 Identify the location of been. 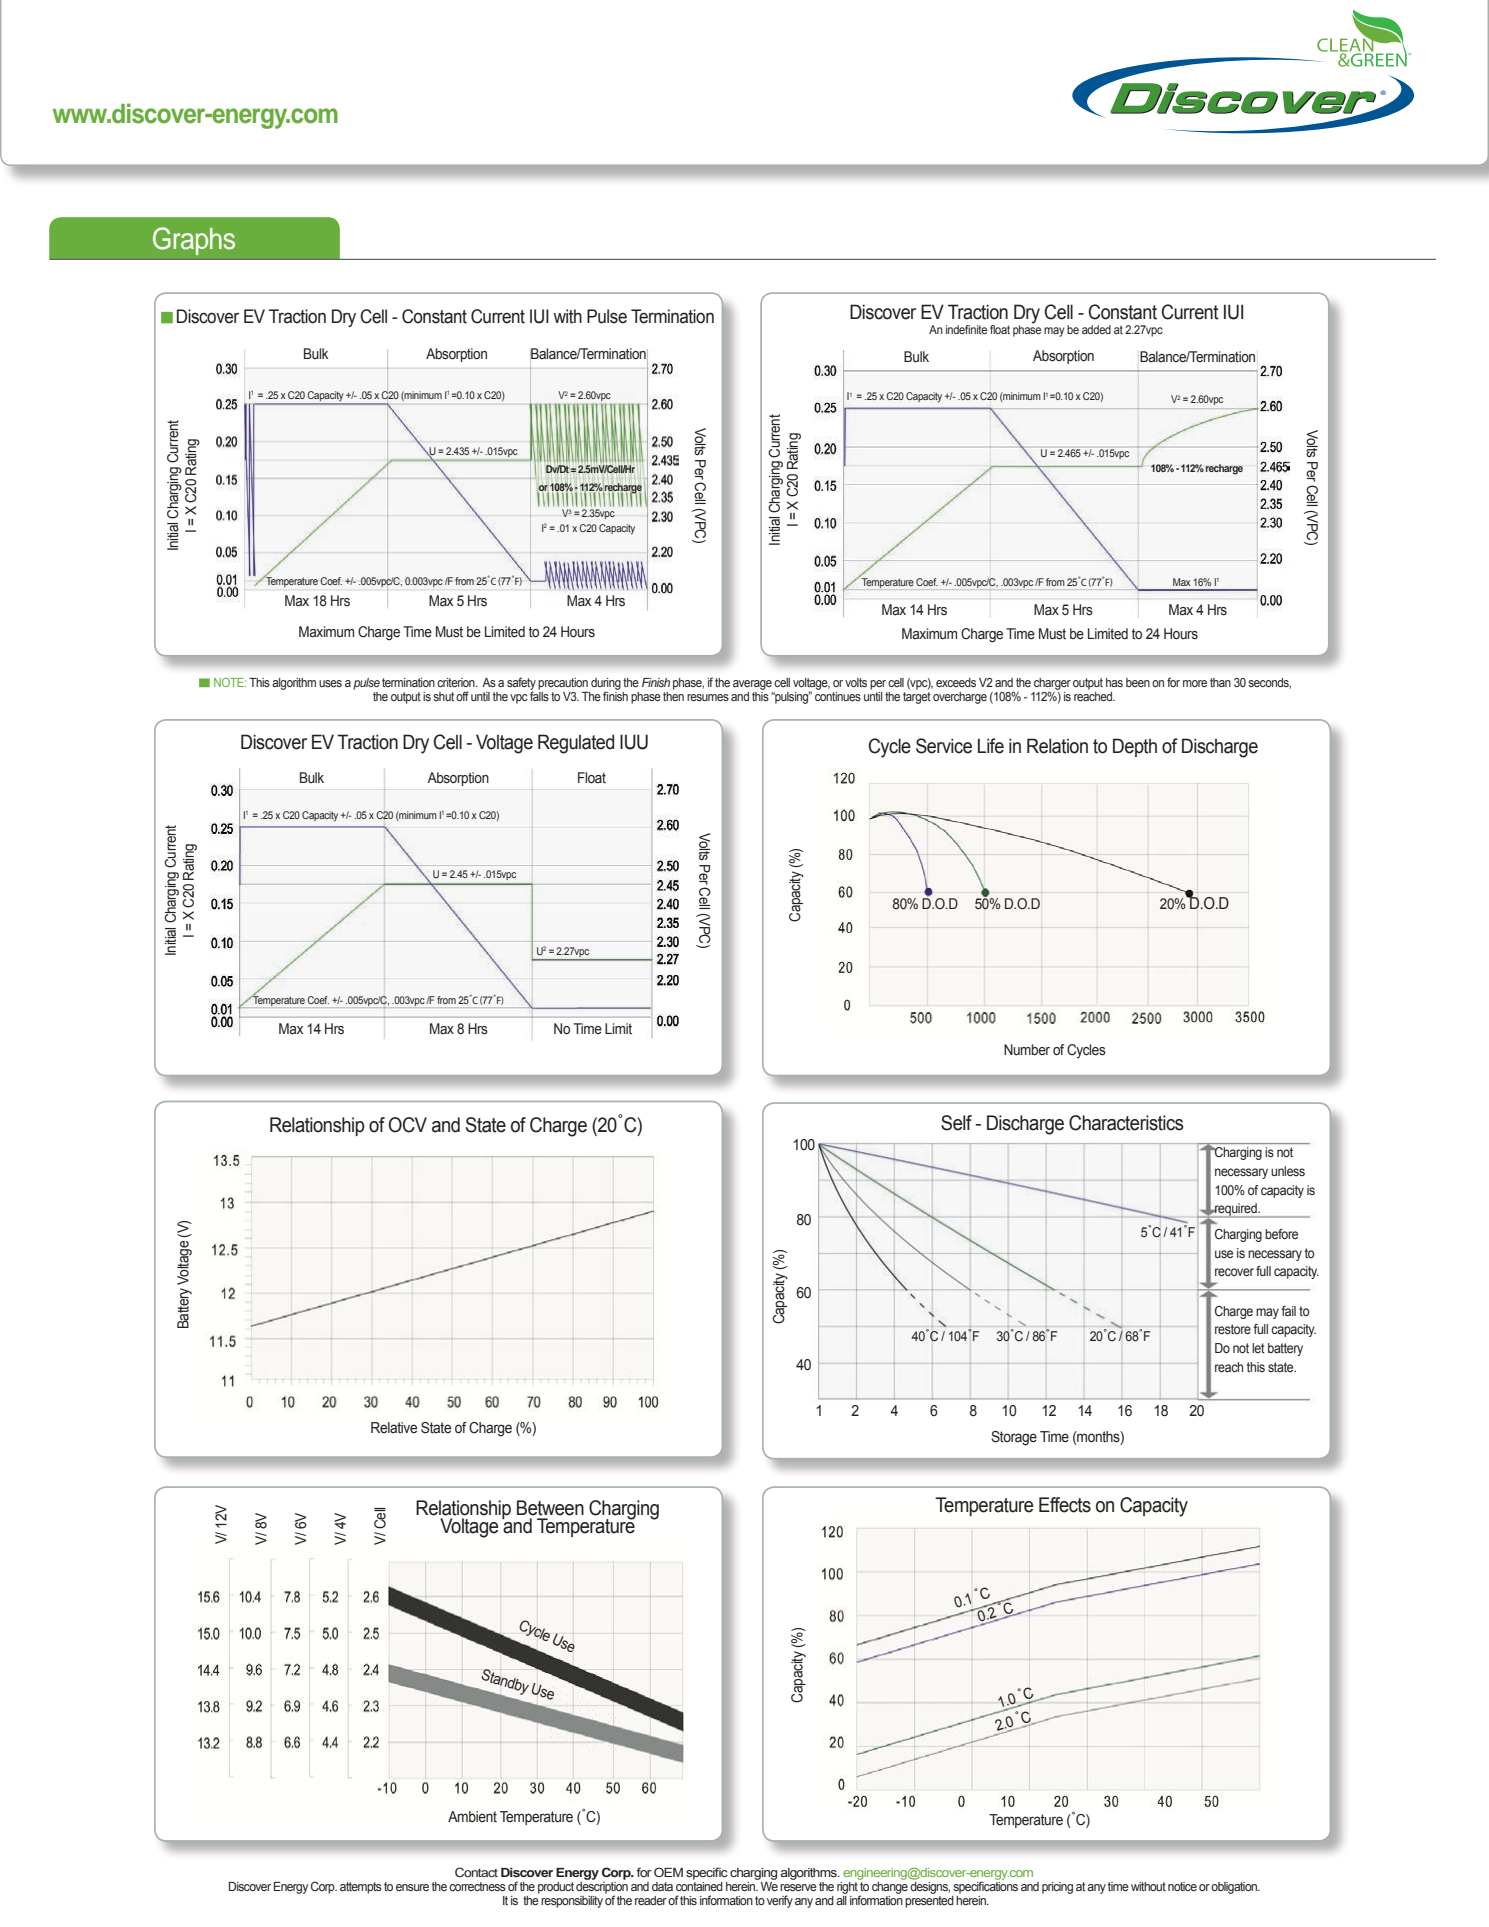
(1138, 682).
